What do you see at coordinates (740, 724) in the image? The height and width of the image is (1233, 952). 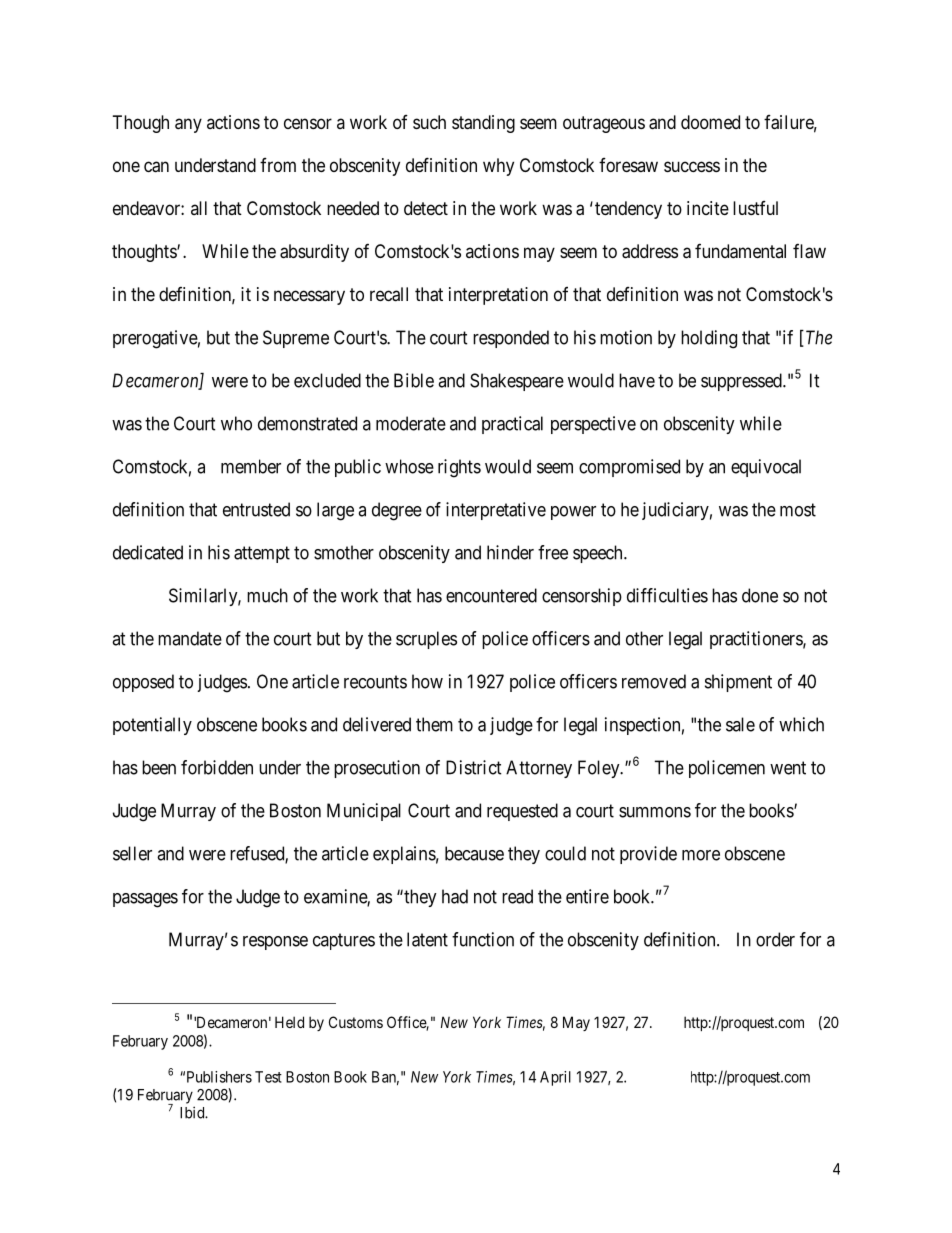 I see `sale` at bounding box center [740, 724].
